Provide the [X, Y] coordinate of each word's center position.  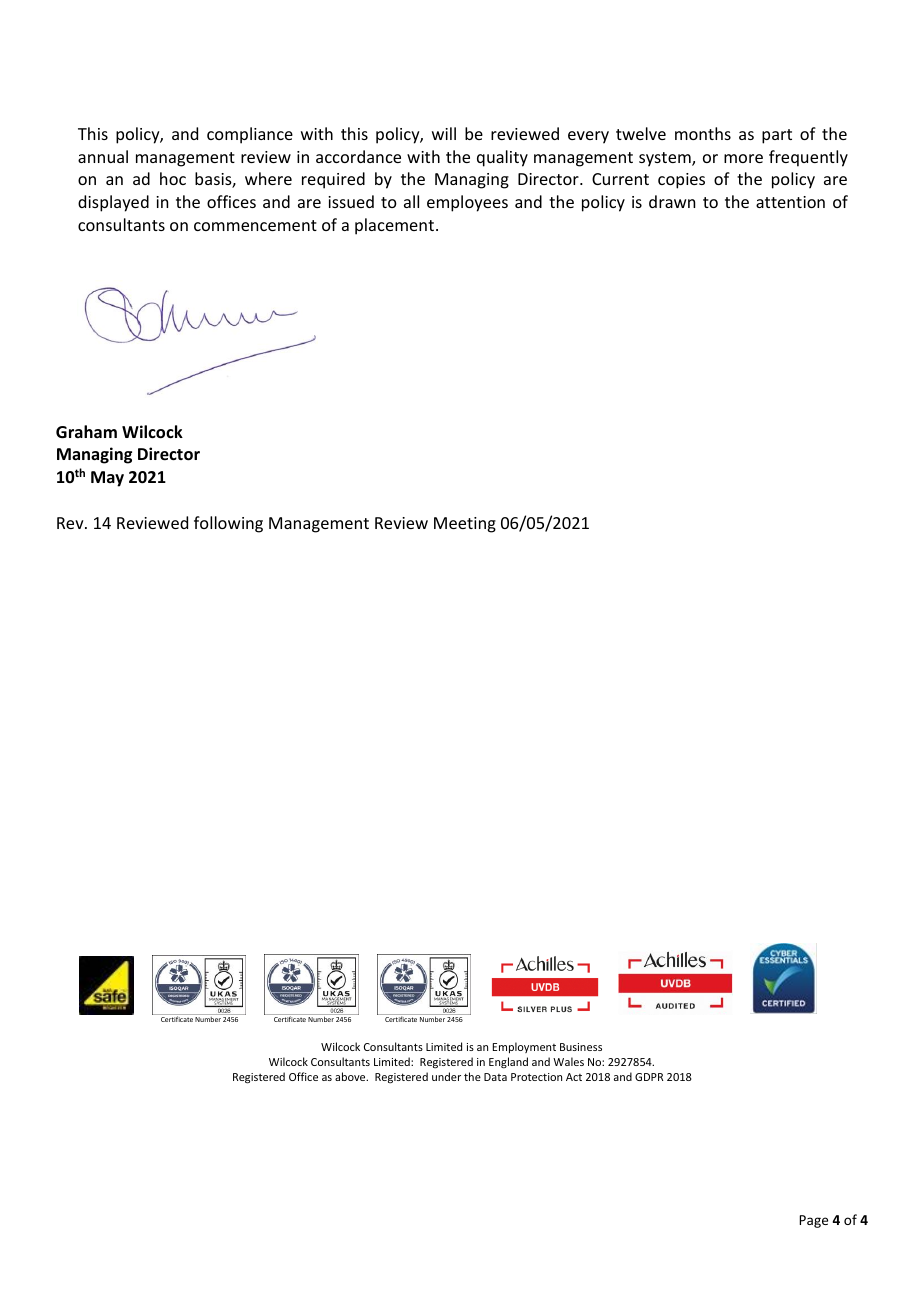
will [444, 133]
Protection [536, 1077]
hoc [173, 178]
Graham [86, 431]
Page [813, 1221]
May [107, 479]
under [446, 1076]
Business [581, 1047]
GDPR [649, 1077]
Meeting [465, 525]
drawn [672, 201]
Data [495, 1077]
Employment [524, 1047]
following [228, 524]
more [743, 158]
